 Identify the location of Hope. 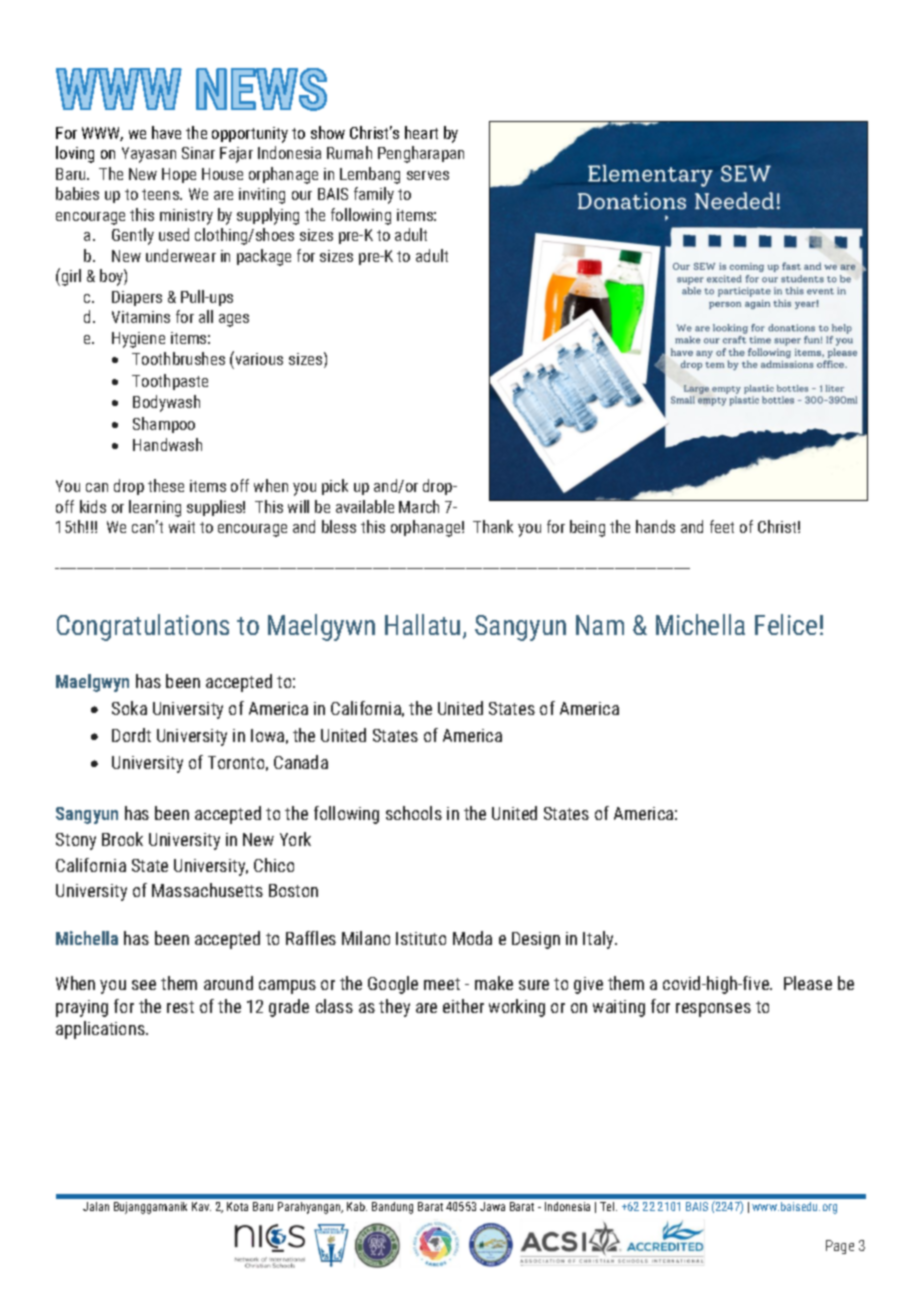
(179, 175).
